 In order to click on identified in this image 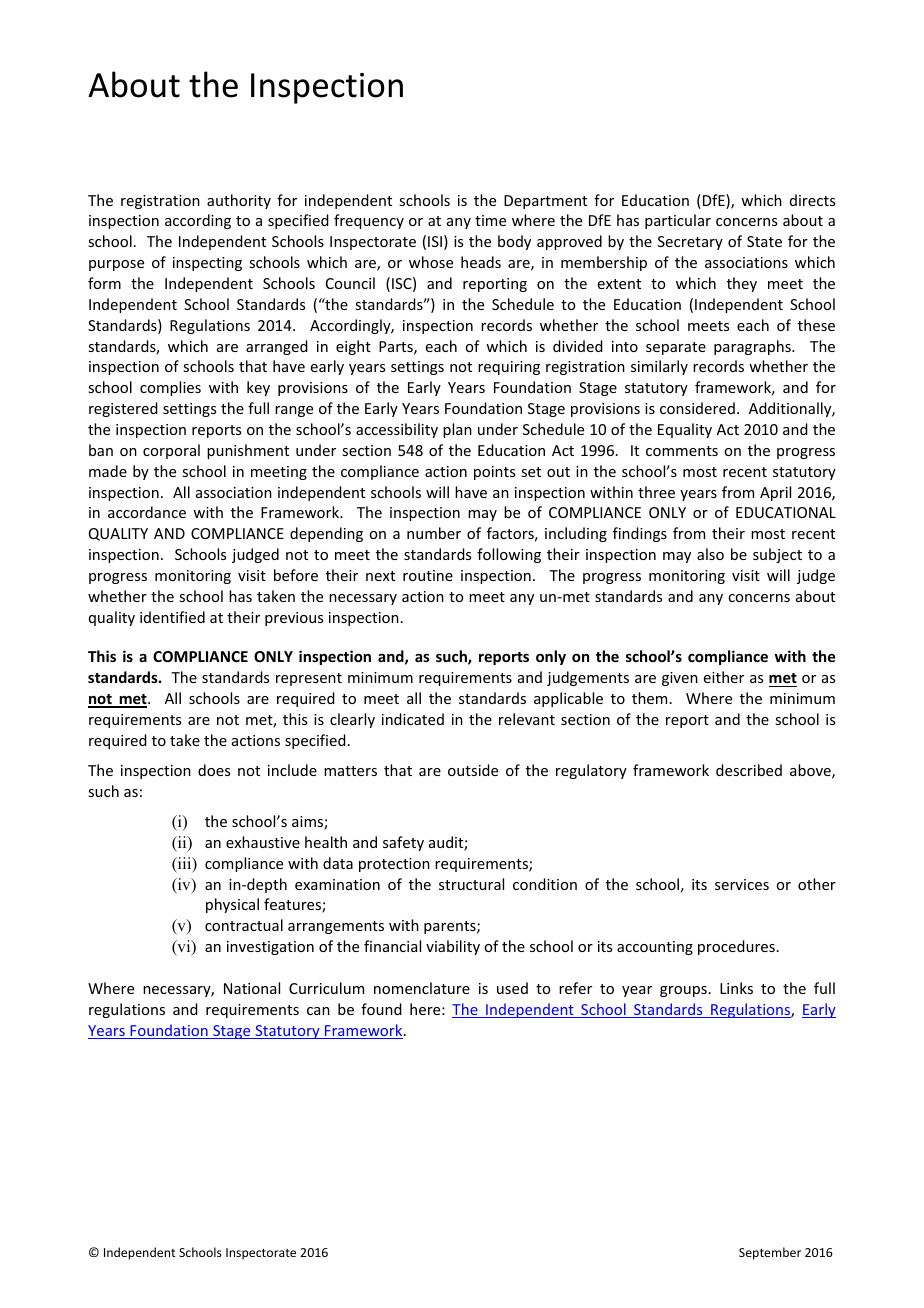, I will do `click(172, 617)`.
